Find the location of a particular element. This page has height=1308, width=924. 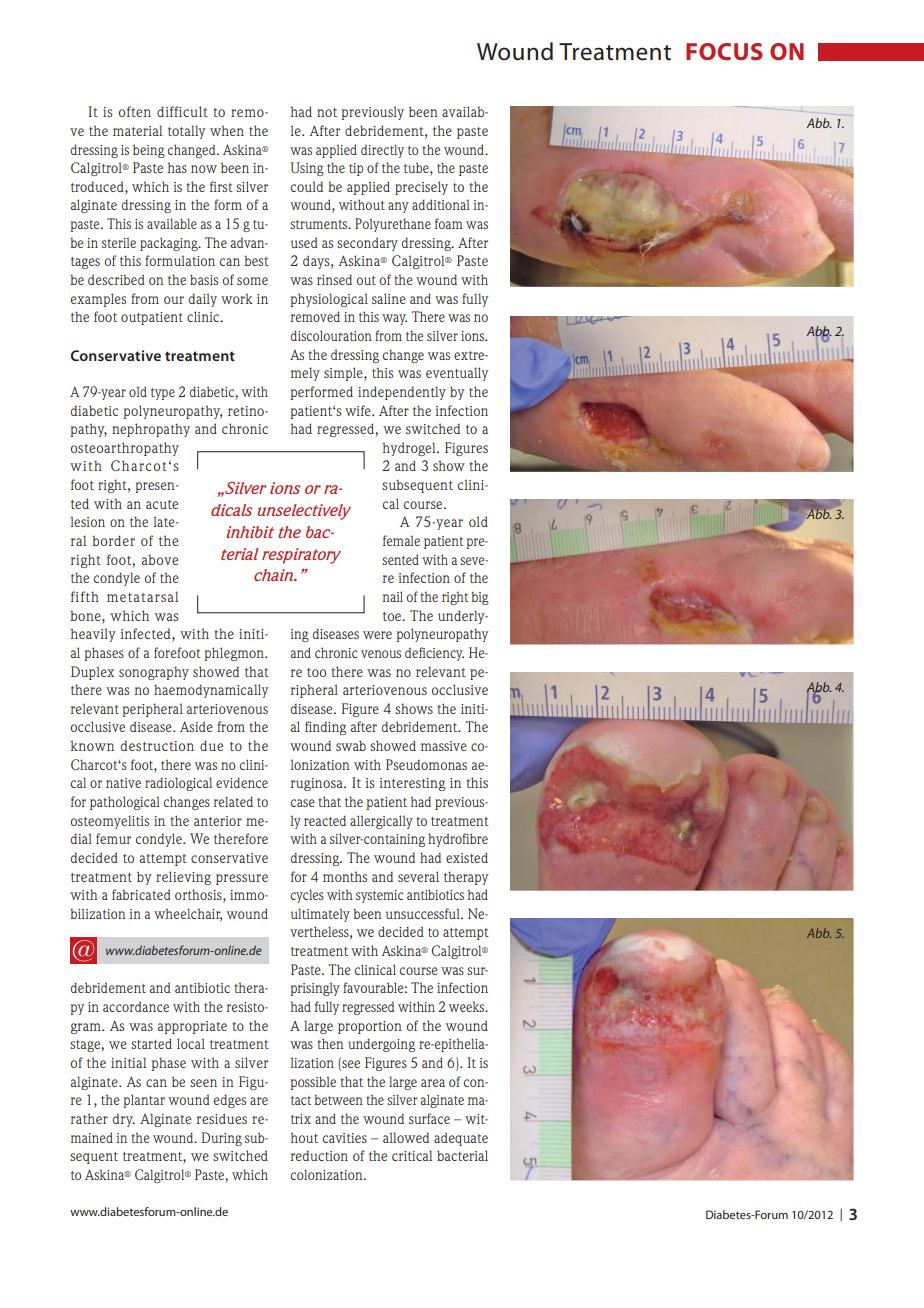

difficult is located at coordinates (182, 111).
